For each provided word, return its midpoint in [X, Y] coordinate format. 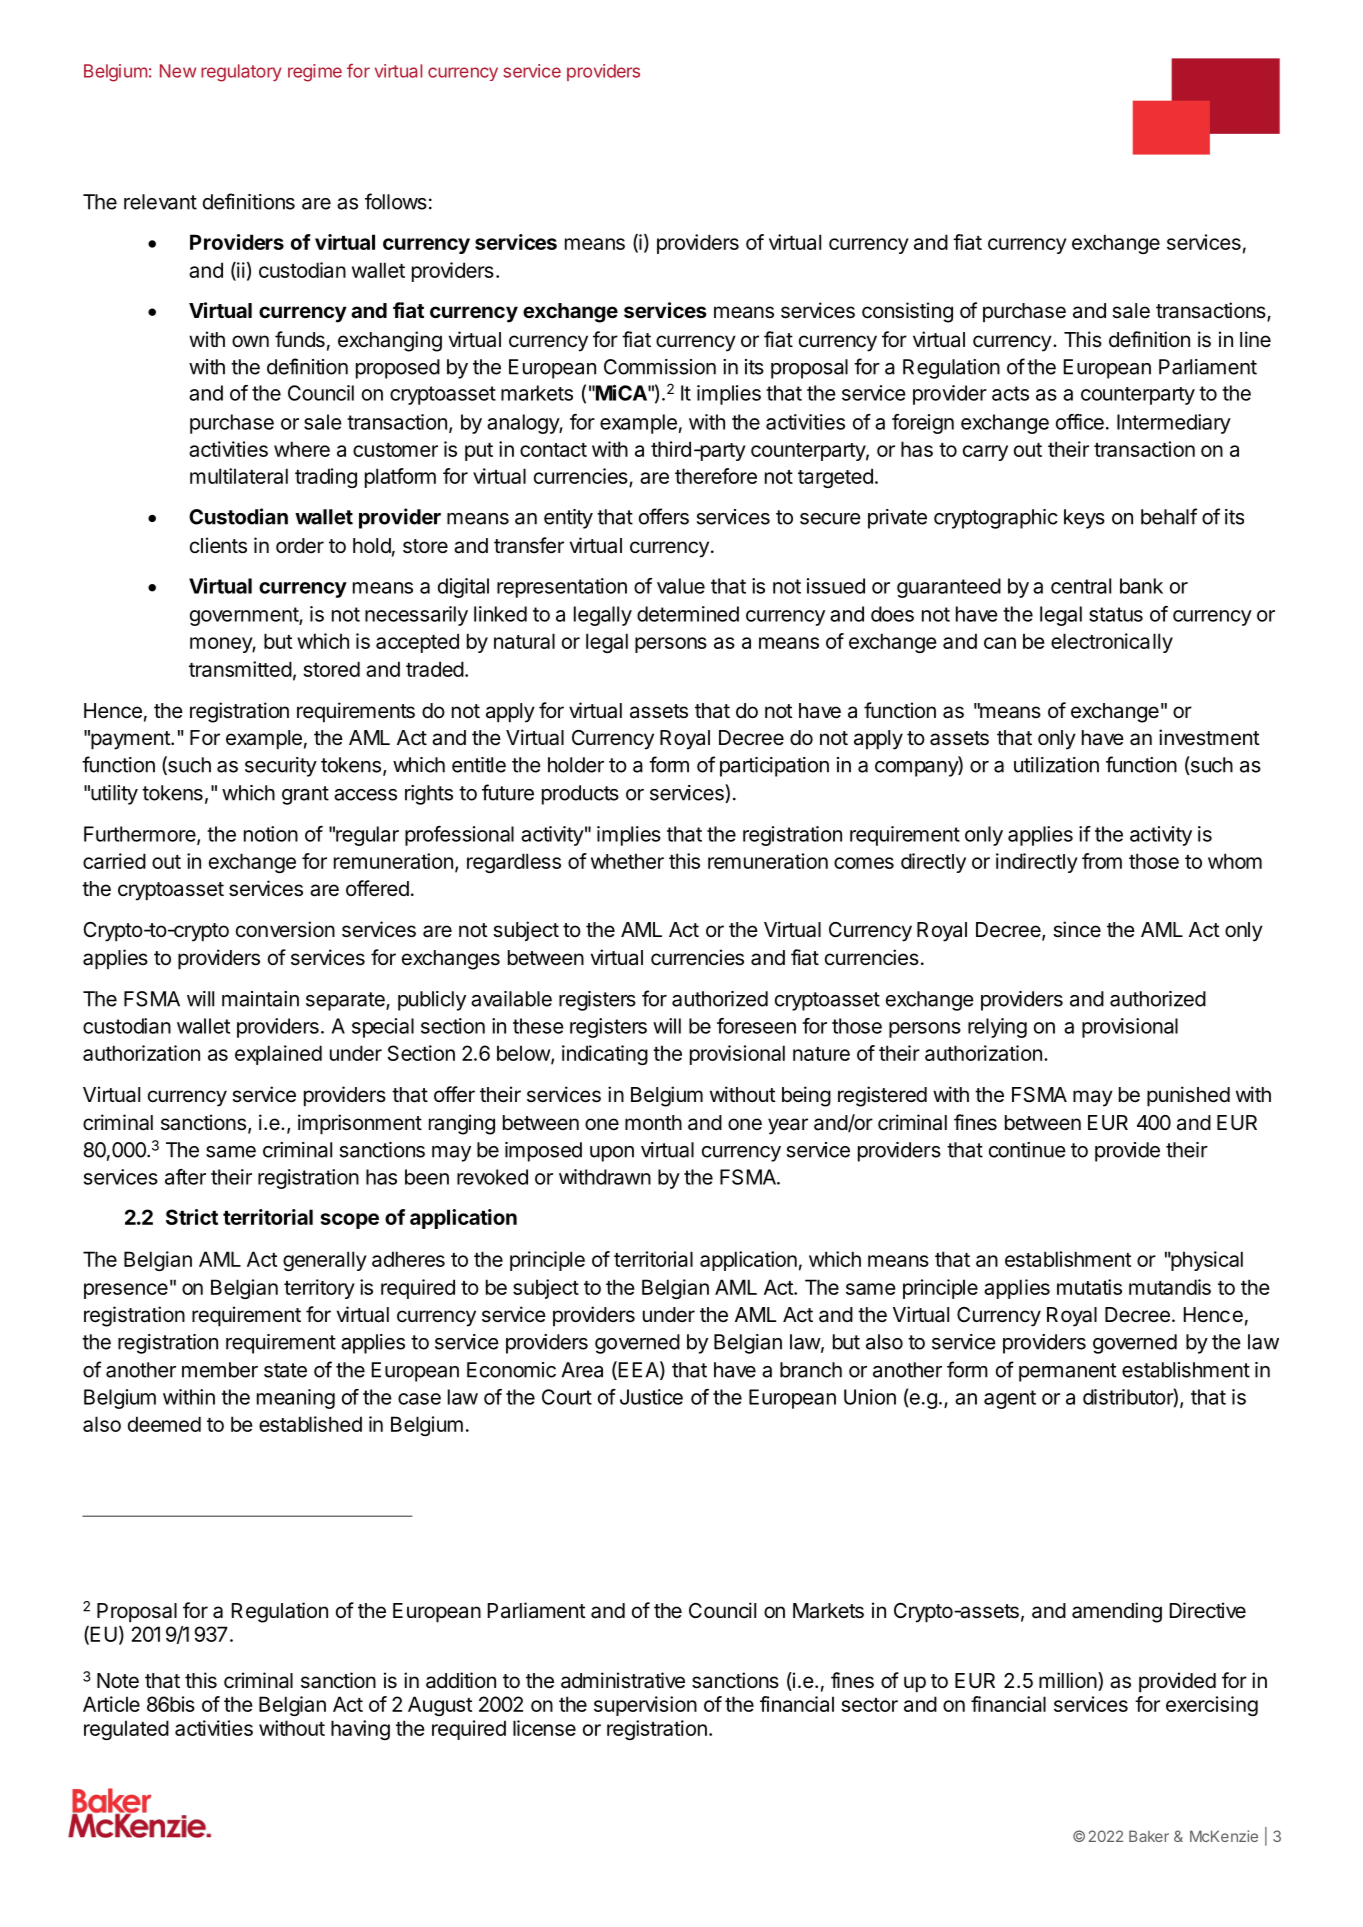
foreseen [756, 1026]
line [1255, 339]
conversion [285, 929]
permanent [1067, 1372]
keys [1084, 519]
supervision [645, 1706]
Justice [651, 1397]
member [220, 1370]
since [1077, 929]
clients [218, 545]
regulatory [241, 73]
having [360, 1730]
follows [396, 201]
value [681, 586]
